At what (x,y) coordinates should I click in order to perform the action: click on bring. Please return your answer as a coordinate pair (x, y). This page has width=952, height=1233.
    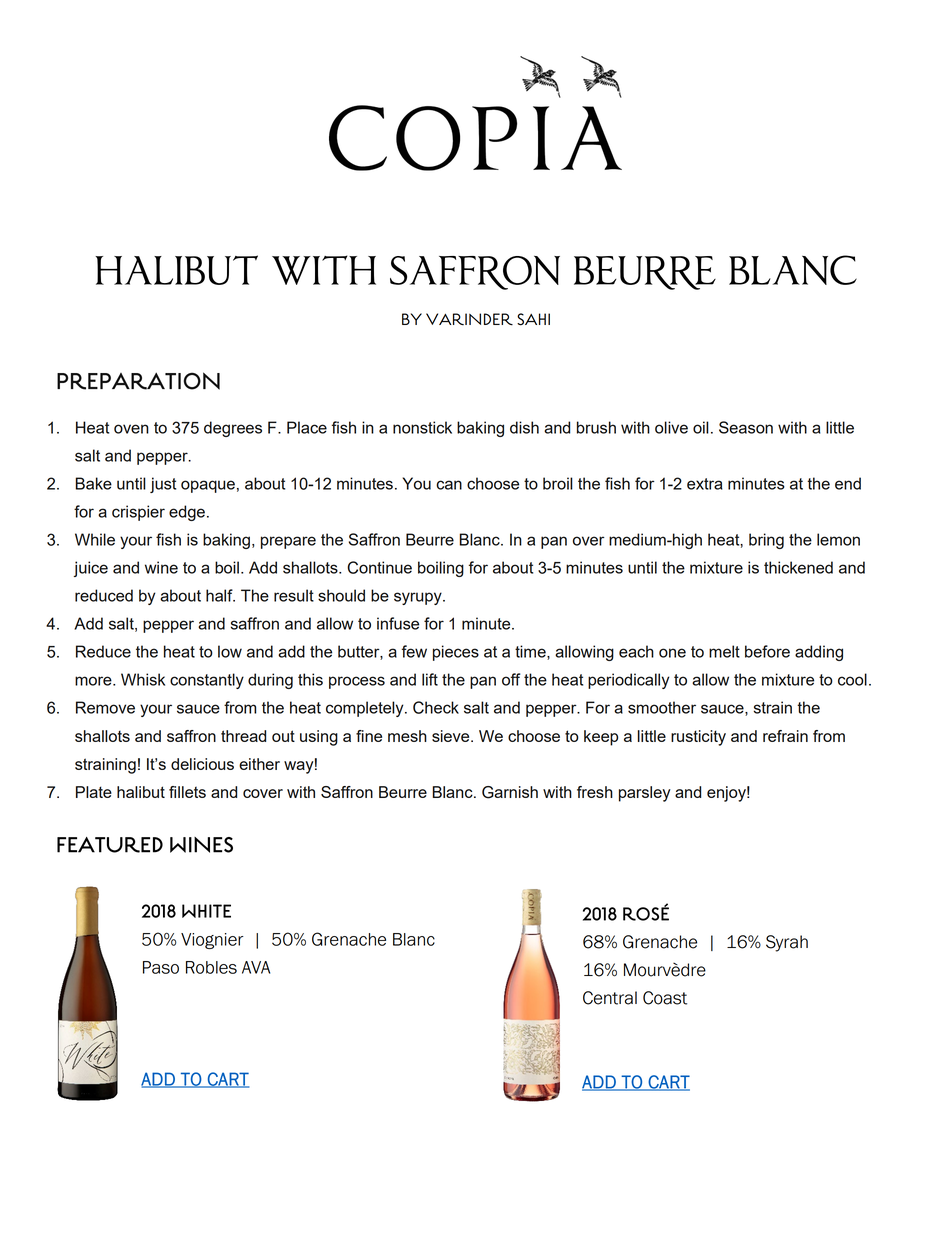
    Looking at the image, I should click on (766, 541).
